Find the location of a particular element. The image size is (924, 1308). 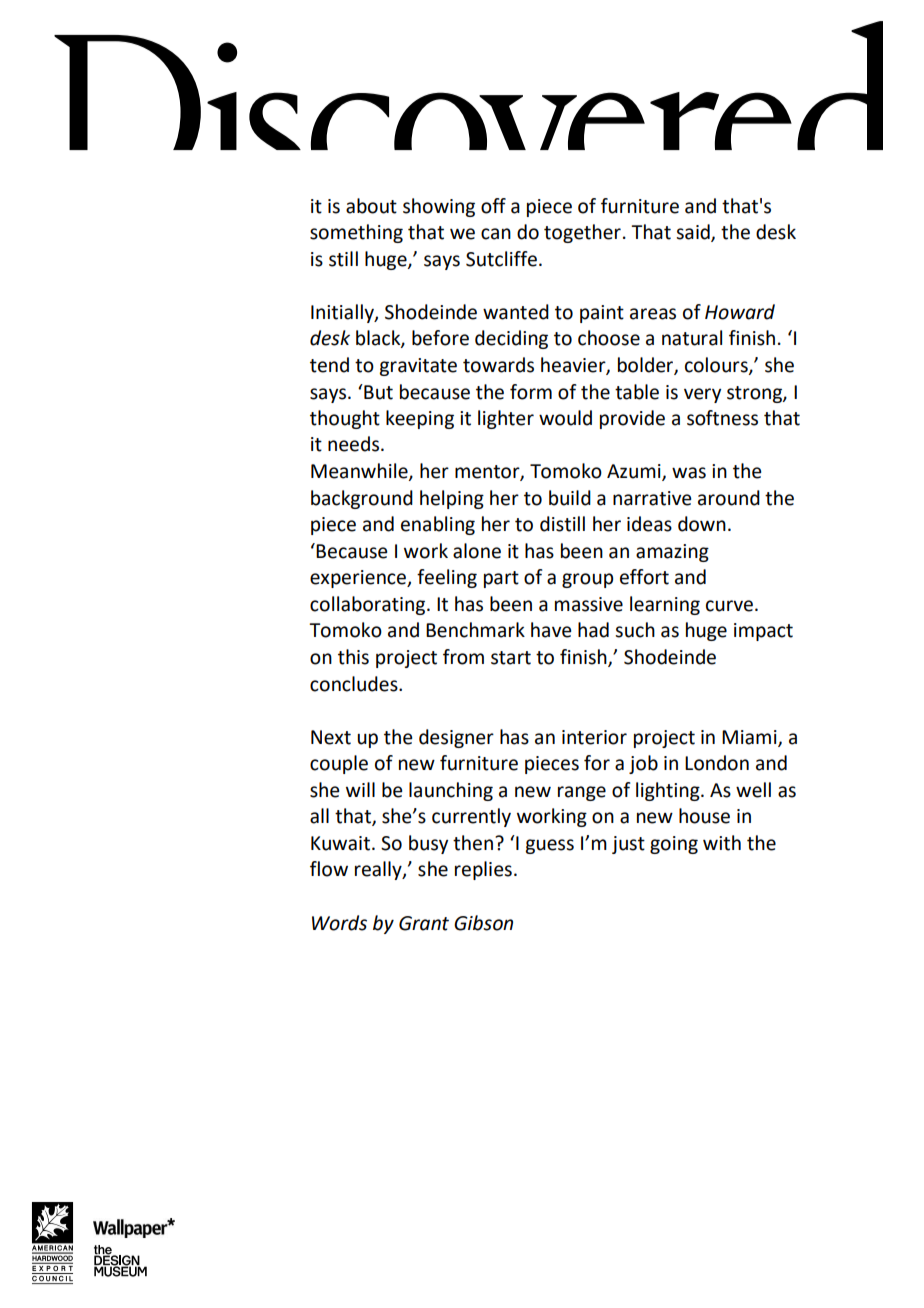

Next is located at coordinates (331, 737).
